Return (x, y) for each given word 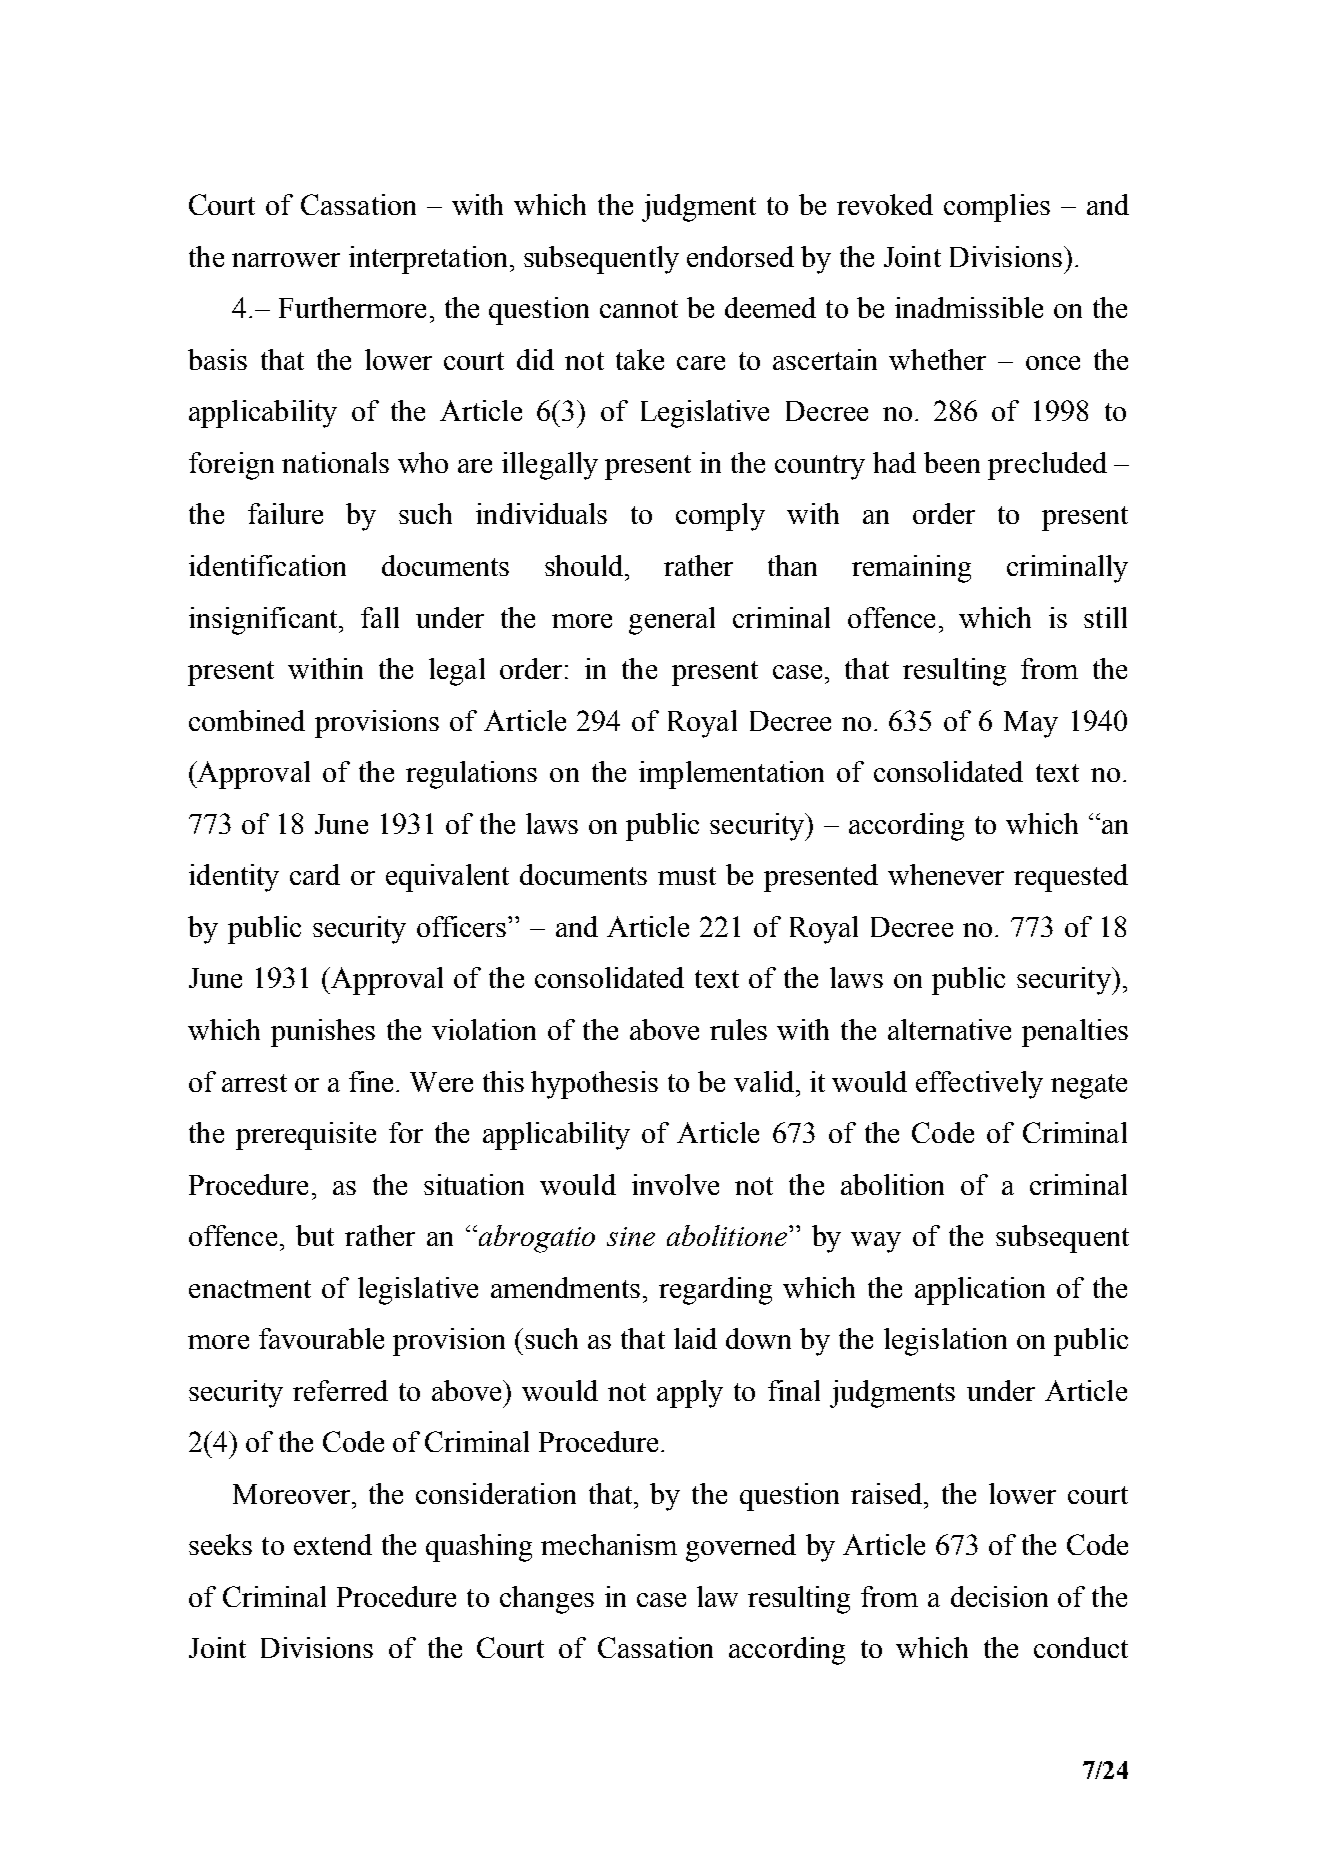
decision (999, 1596)
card (315, 874)
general (672, 621)
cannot (639, 309)
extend (333, 1544)
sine (631, 1236)
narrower (286, 260)
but (315, 1235)
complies (997, 208)
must (687, 876)
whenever (946, 874)
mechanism (609, 1544)
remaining (911, 569)
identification (267, 565)
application (980, 1291)
